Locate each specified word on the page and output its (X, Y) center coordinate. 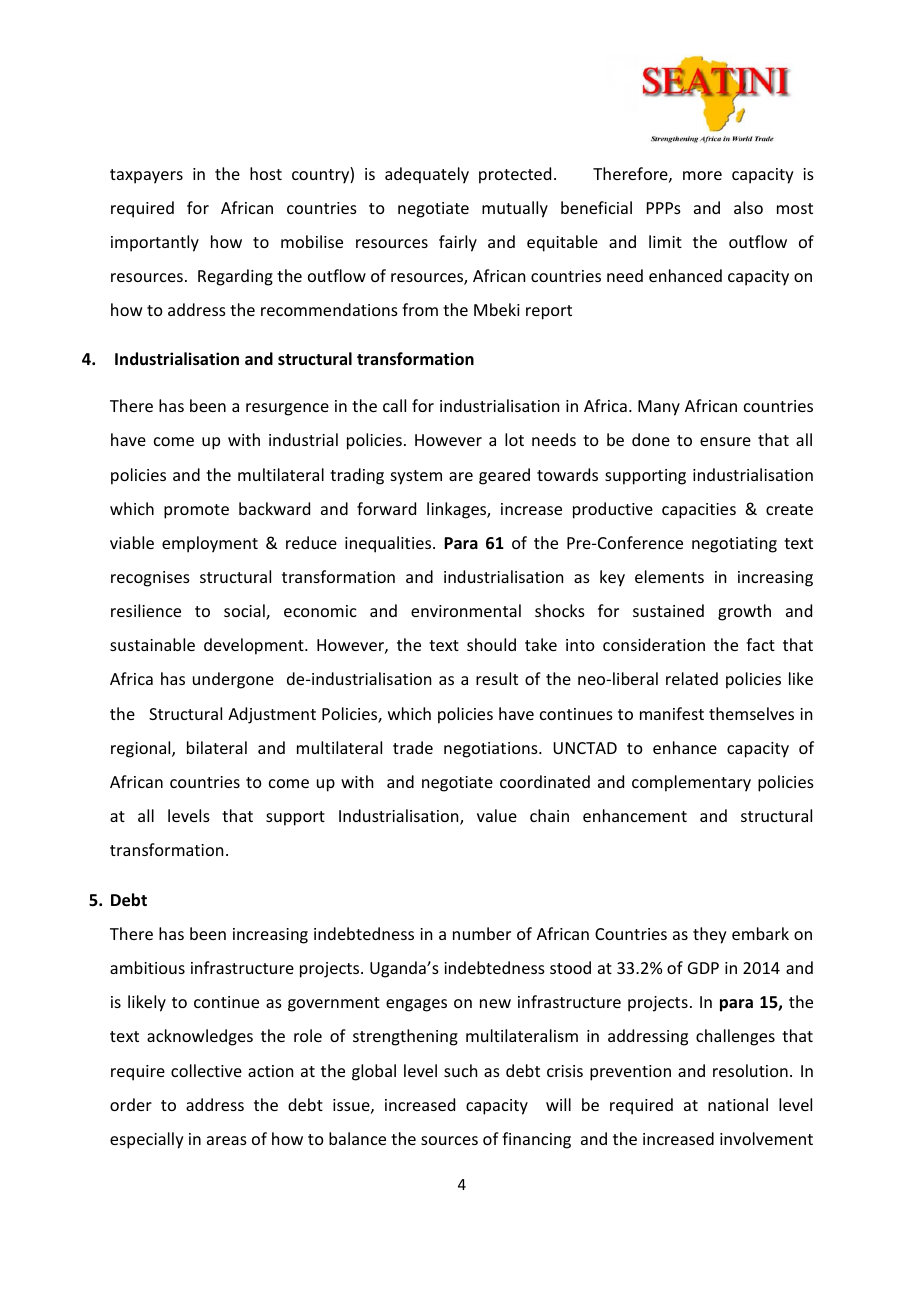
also (748, 207)
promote (196, 511)
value (497, 815)
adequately (427, 175)
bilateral (217, 747)
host (266, 173)
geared (504, 476)
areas (227, 1140)
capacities (699, 511)
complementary (691, 783)
